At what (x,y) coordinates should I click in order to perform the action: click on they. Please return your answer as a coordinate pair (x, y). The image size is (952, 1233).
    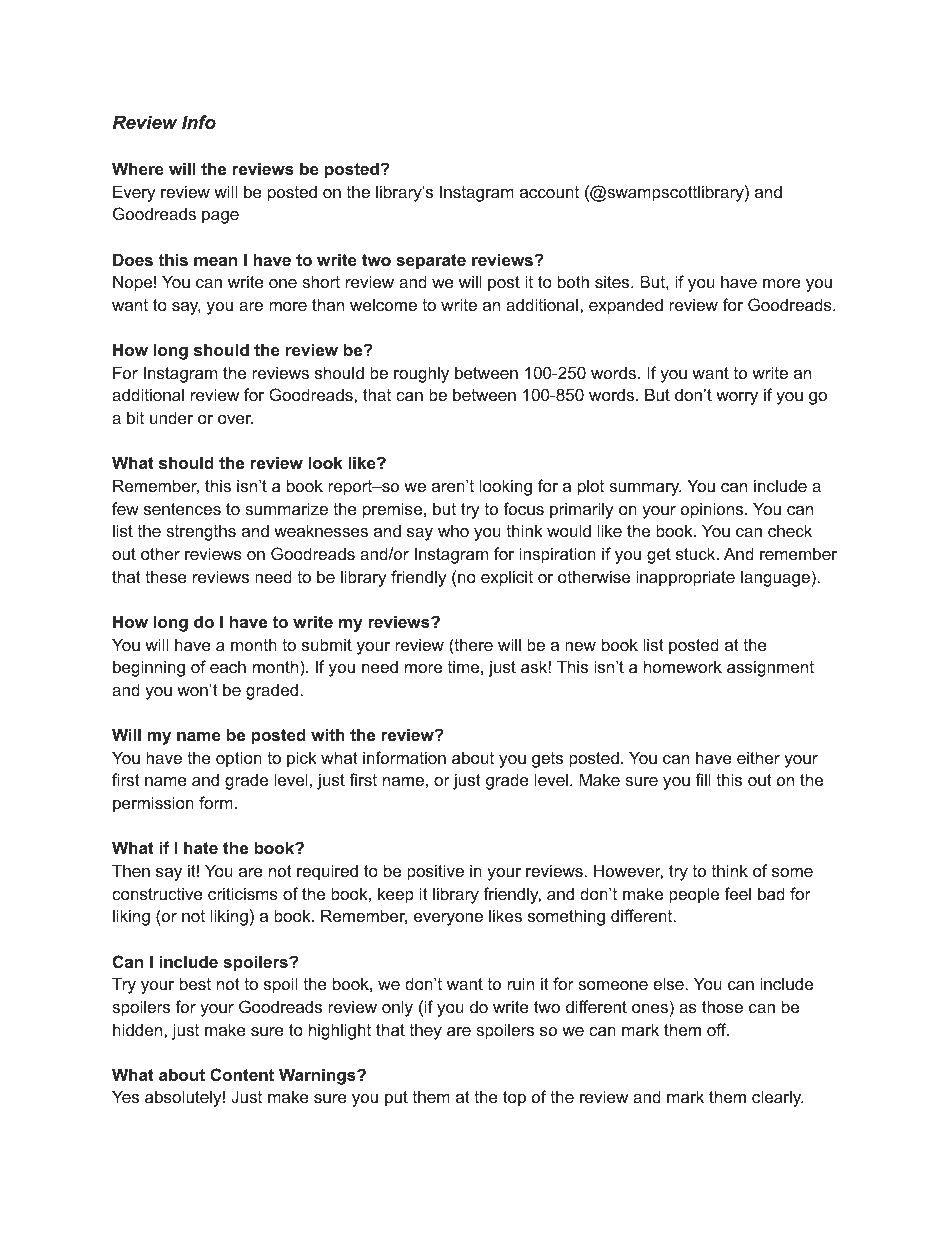
    Looking at the image, I should click on (426, 1031).
